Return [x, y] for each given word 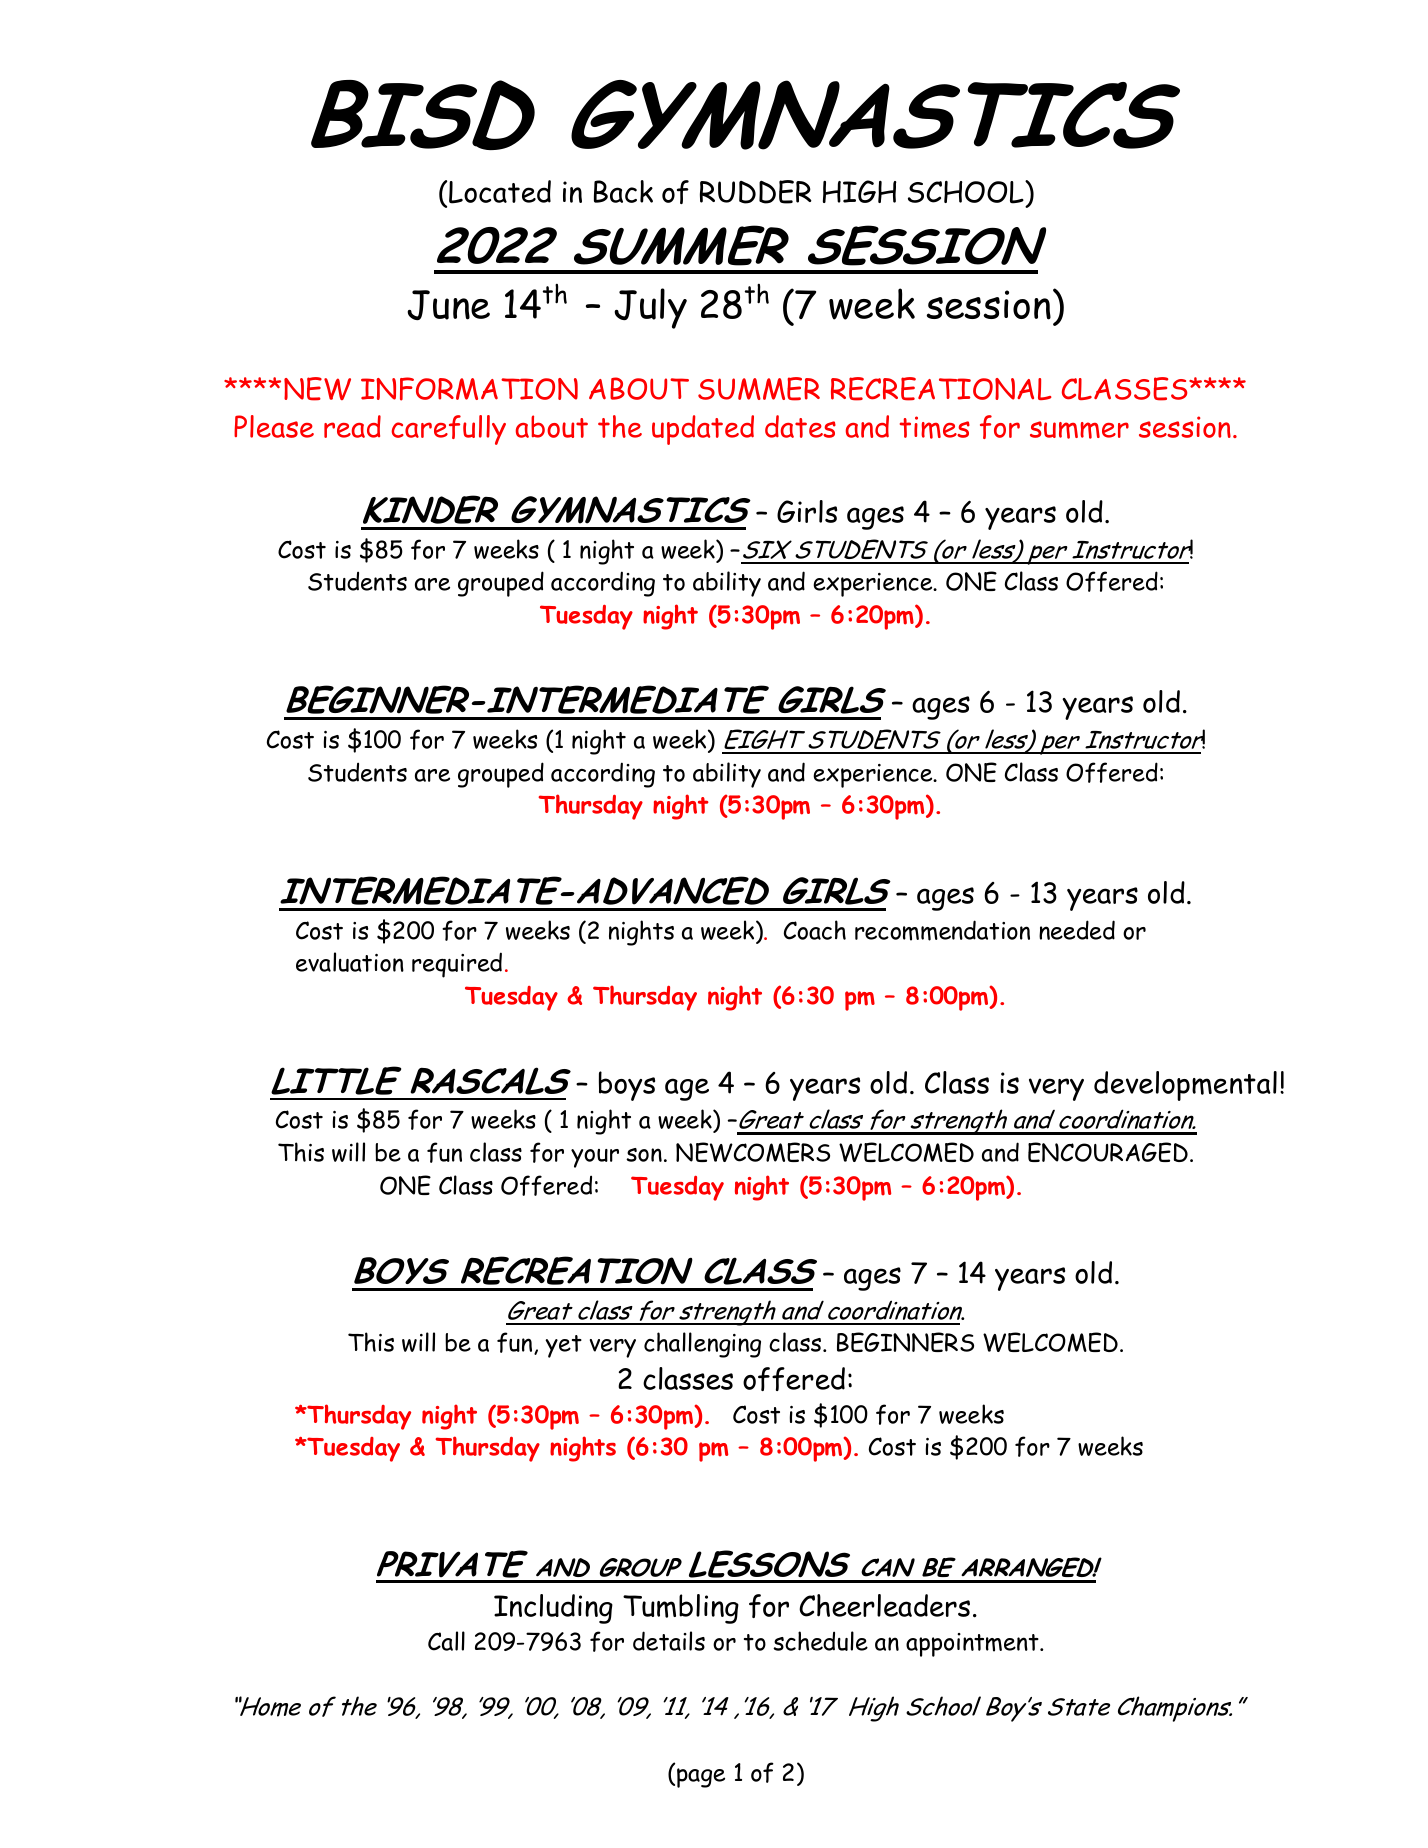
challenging [702, 1345]
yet [563, 1346]
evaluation [350, 962]
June [448, 305]
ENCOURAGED [1108, 1152]
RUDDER [756, 192]
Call [446, 1641]
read [352, 426]
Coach [815, 930]
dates [800, 426]
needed [1077, 930]
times [935, 427]
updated [703, 430]
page [701, 1778]
